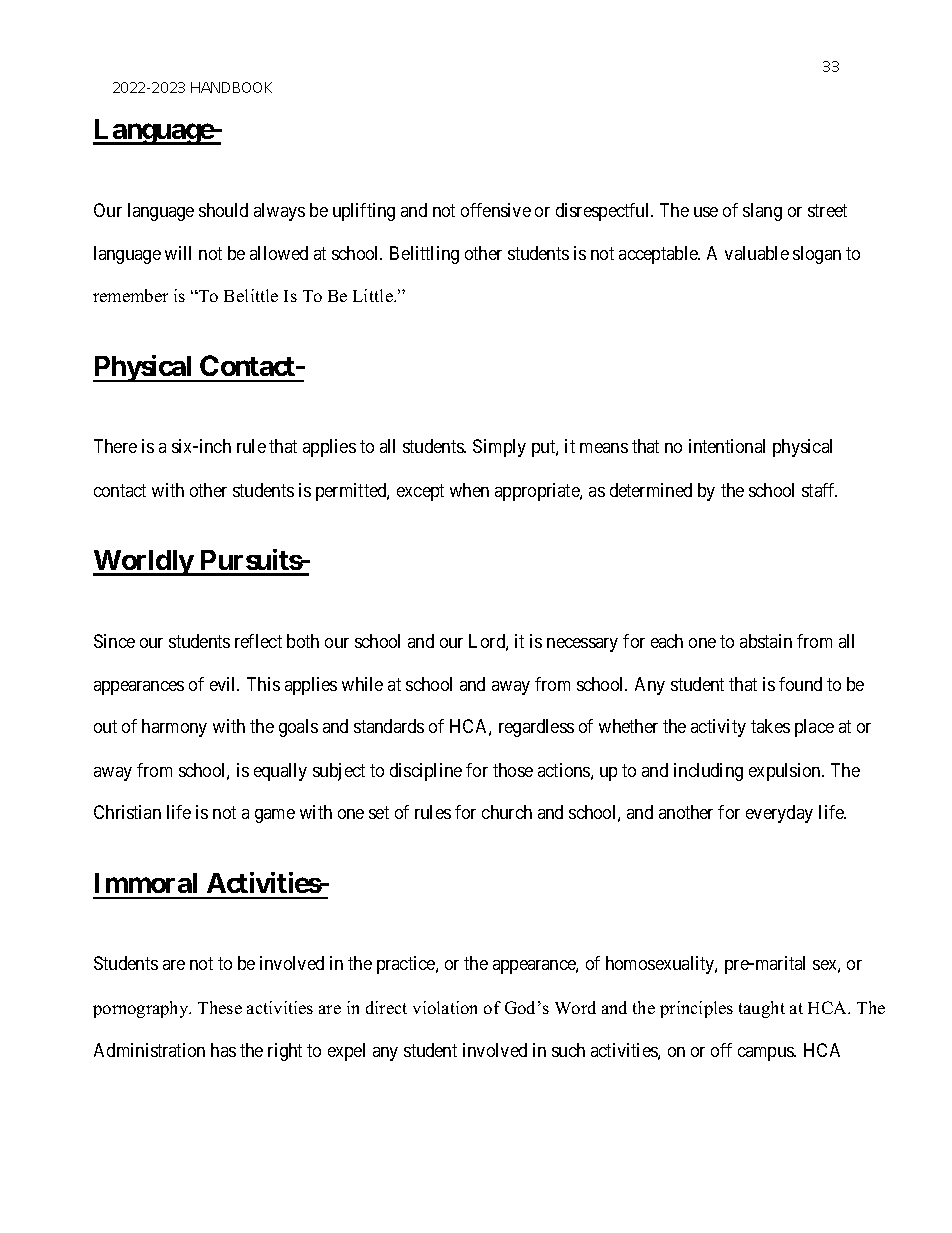 Image resolution: width=952 pixels, height=1233 pixels. I want to click on These, so click(220, 1007).
